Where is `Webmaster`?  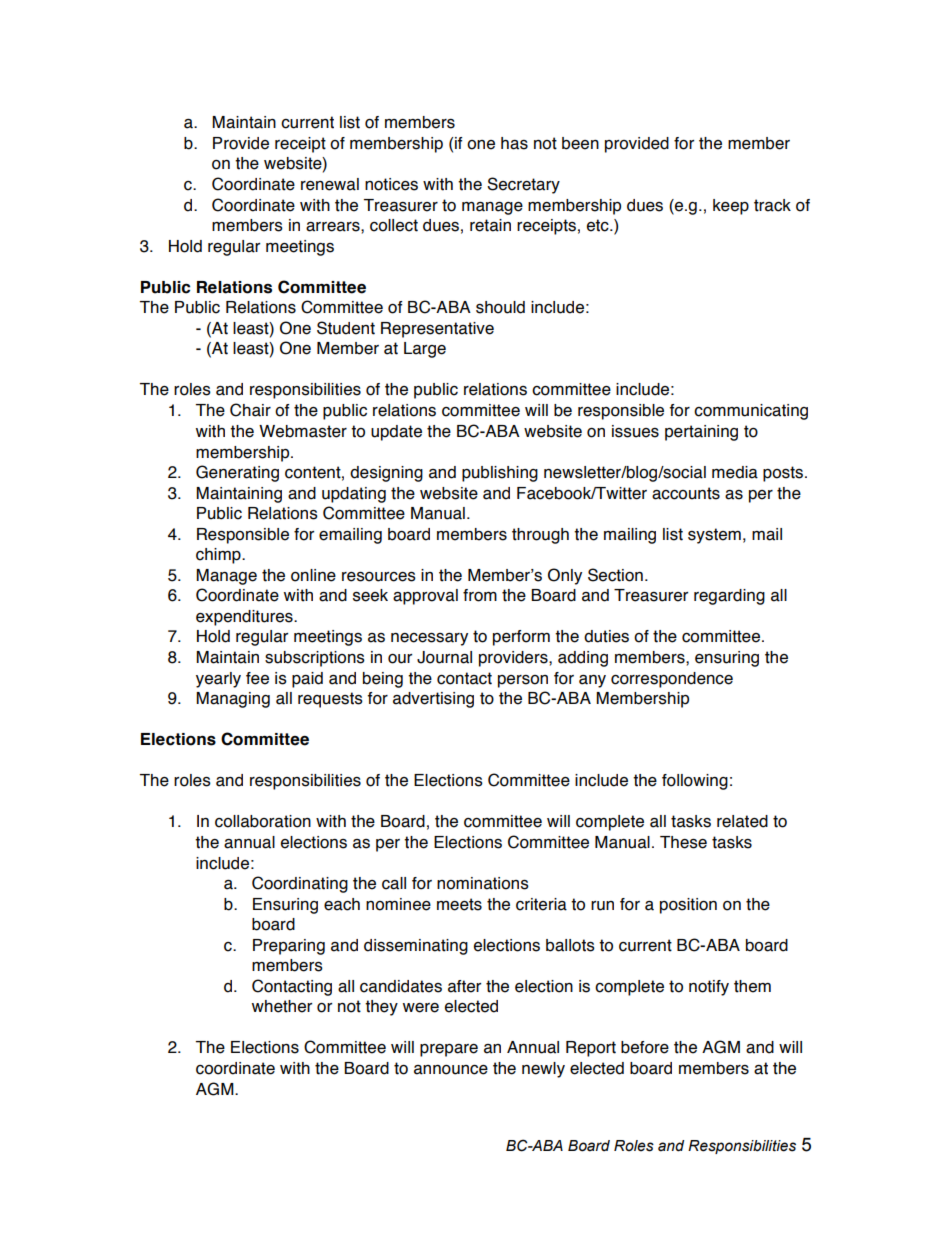
Webmaster is located at coordinates (303, 431).
